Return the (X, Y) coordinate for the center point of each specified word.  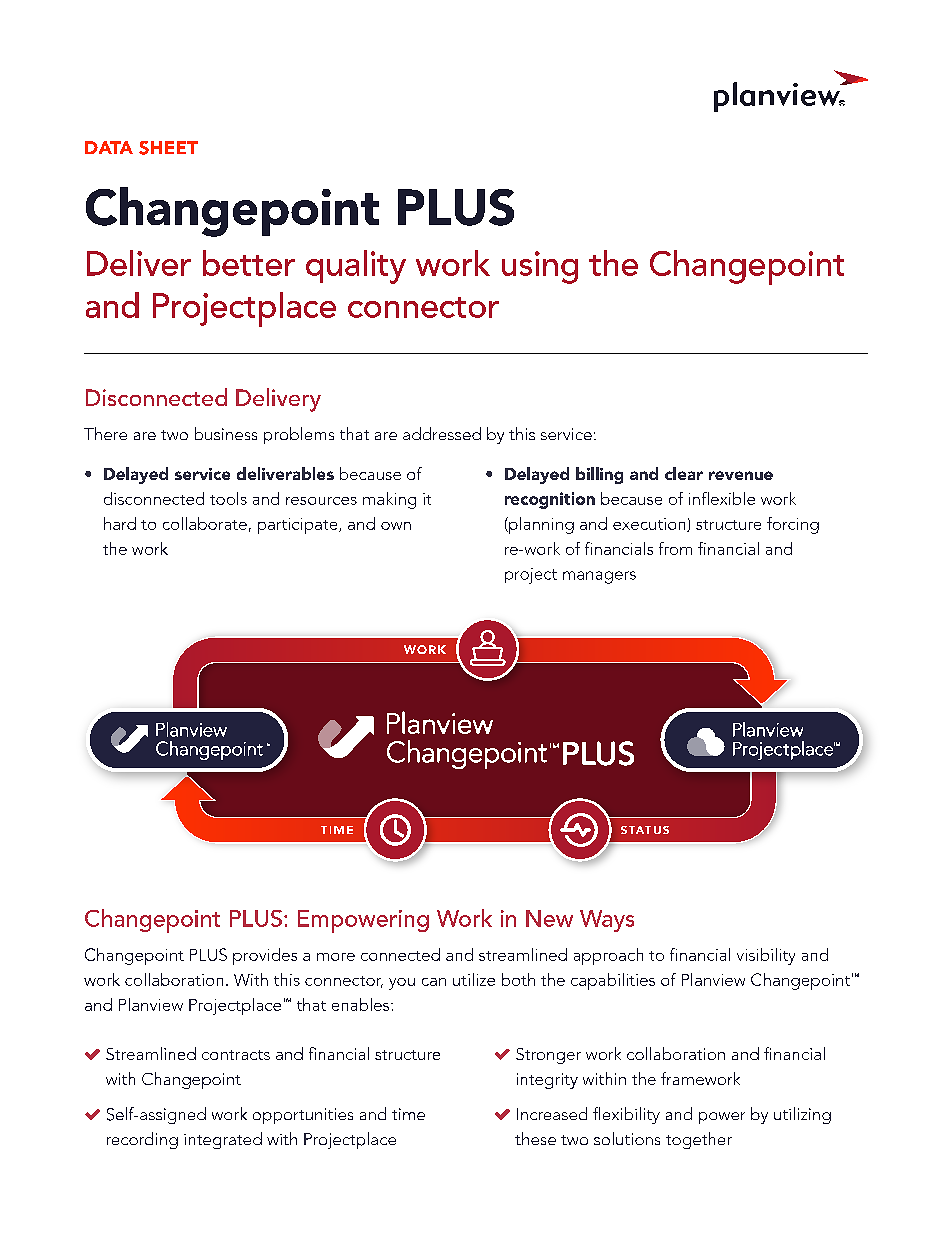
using (540, 267)
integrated (223, 1140)
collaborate (205, 523)
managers (599, 577)
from (675, 548)
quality (356, 267)
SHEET (168, 148)
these (535, 1138)
